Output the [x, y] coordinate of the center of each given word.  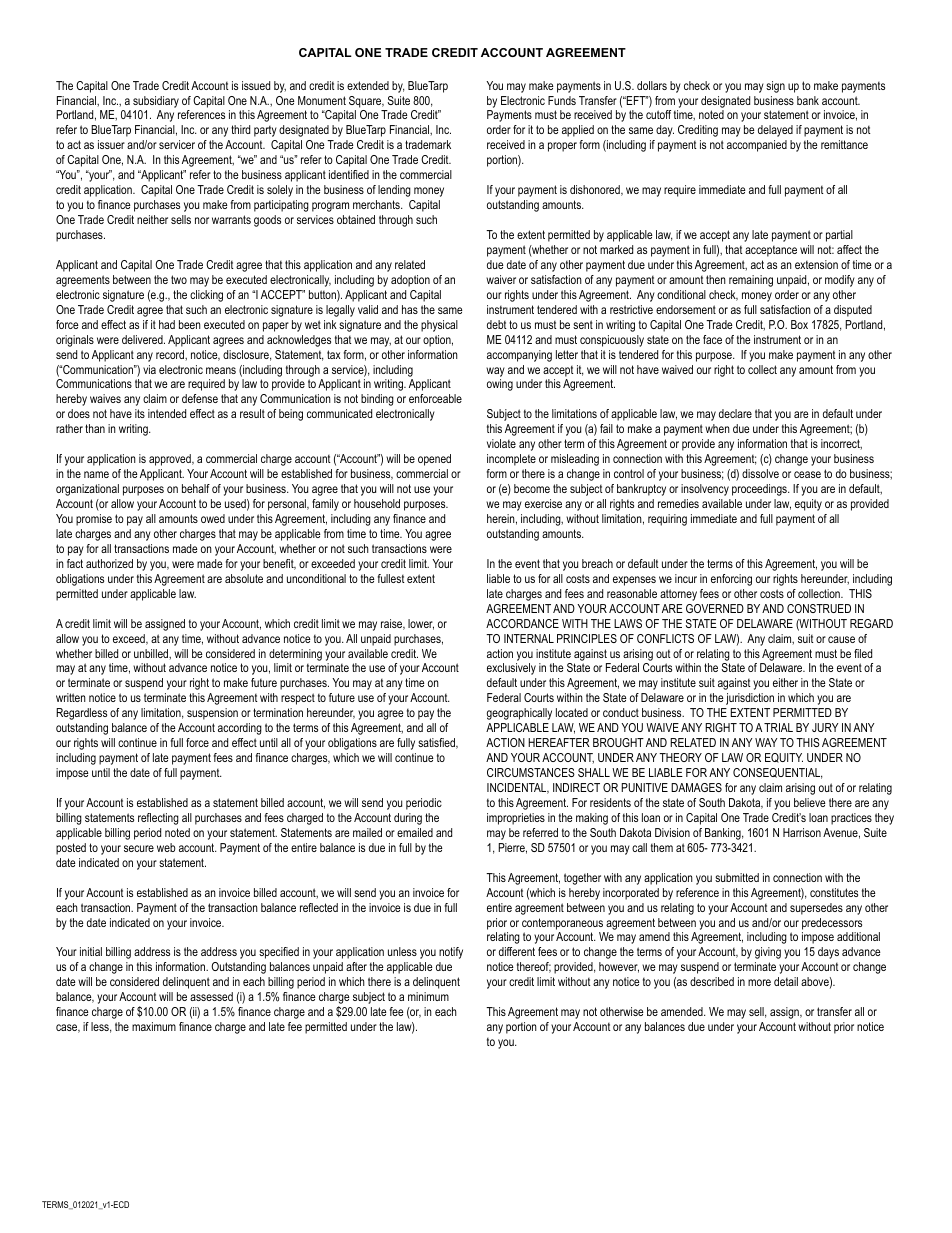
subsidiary [156, 102]
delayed [775, 131]
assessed [211, 996]
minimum [428, 996]
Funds [562, 100]
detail [786, 981]
